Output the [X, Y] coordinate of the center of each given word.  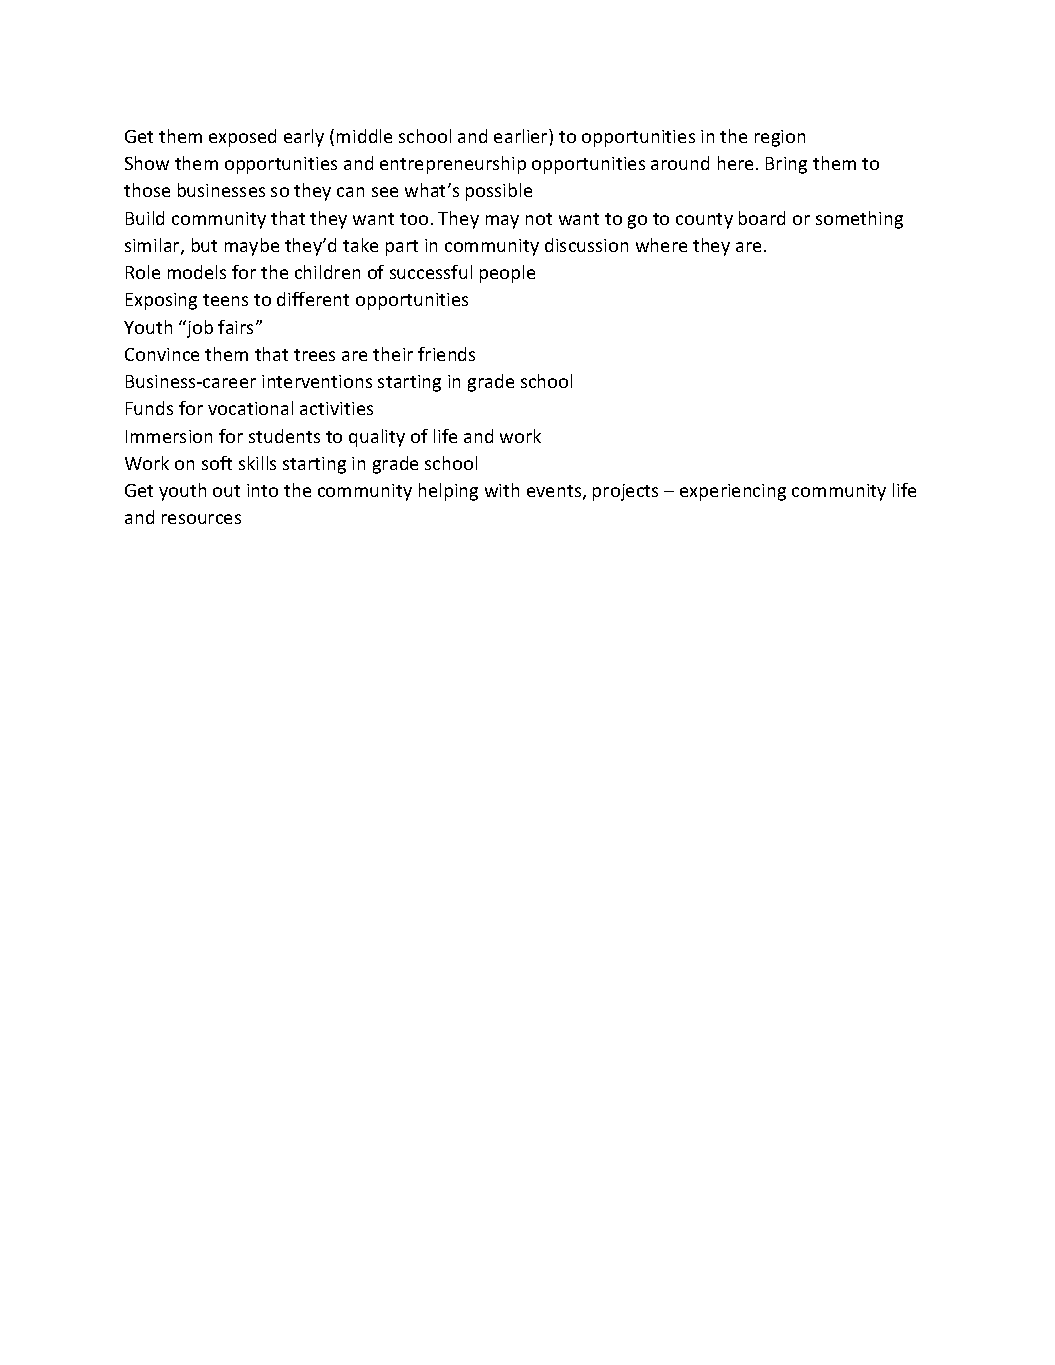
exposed [242, 138]
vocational [250, 408]
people [507, 274]
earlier [522, 136]
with [502, 490]
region [780, 138]
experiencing [733, 492]
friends [446, 354]
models [197, 272]
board [762, 218]
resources [201, 519]
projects [625, 492]
